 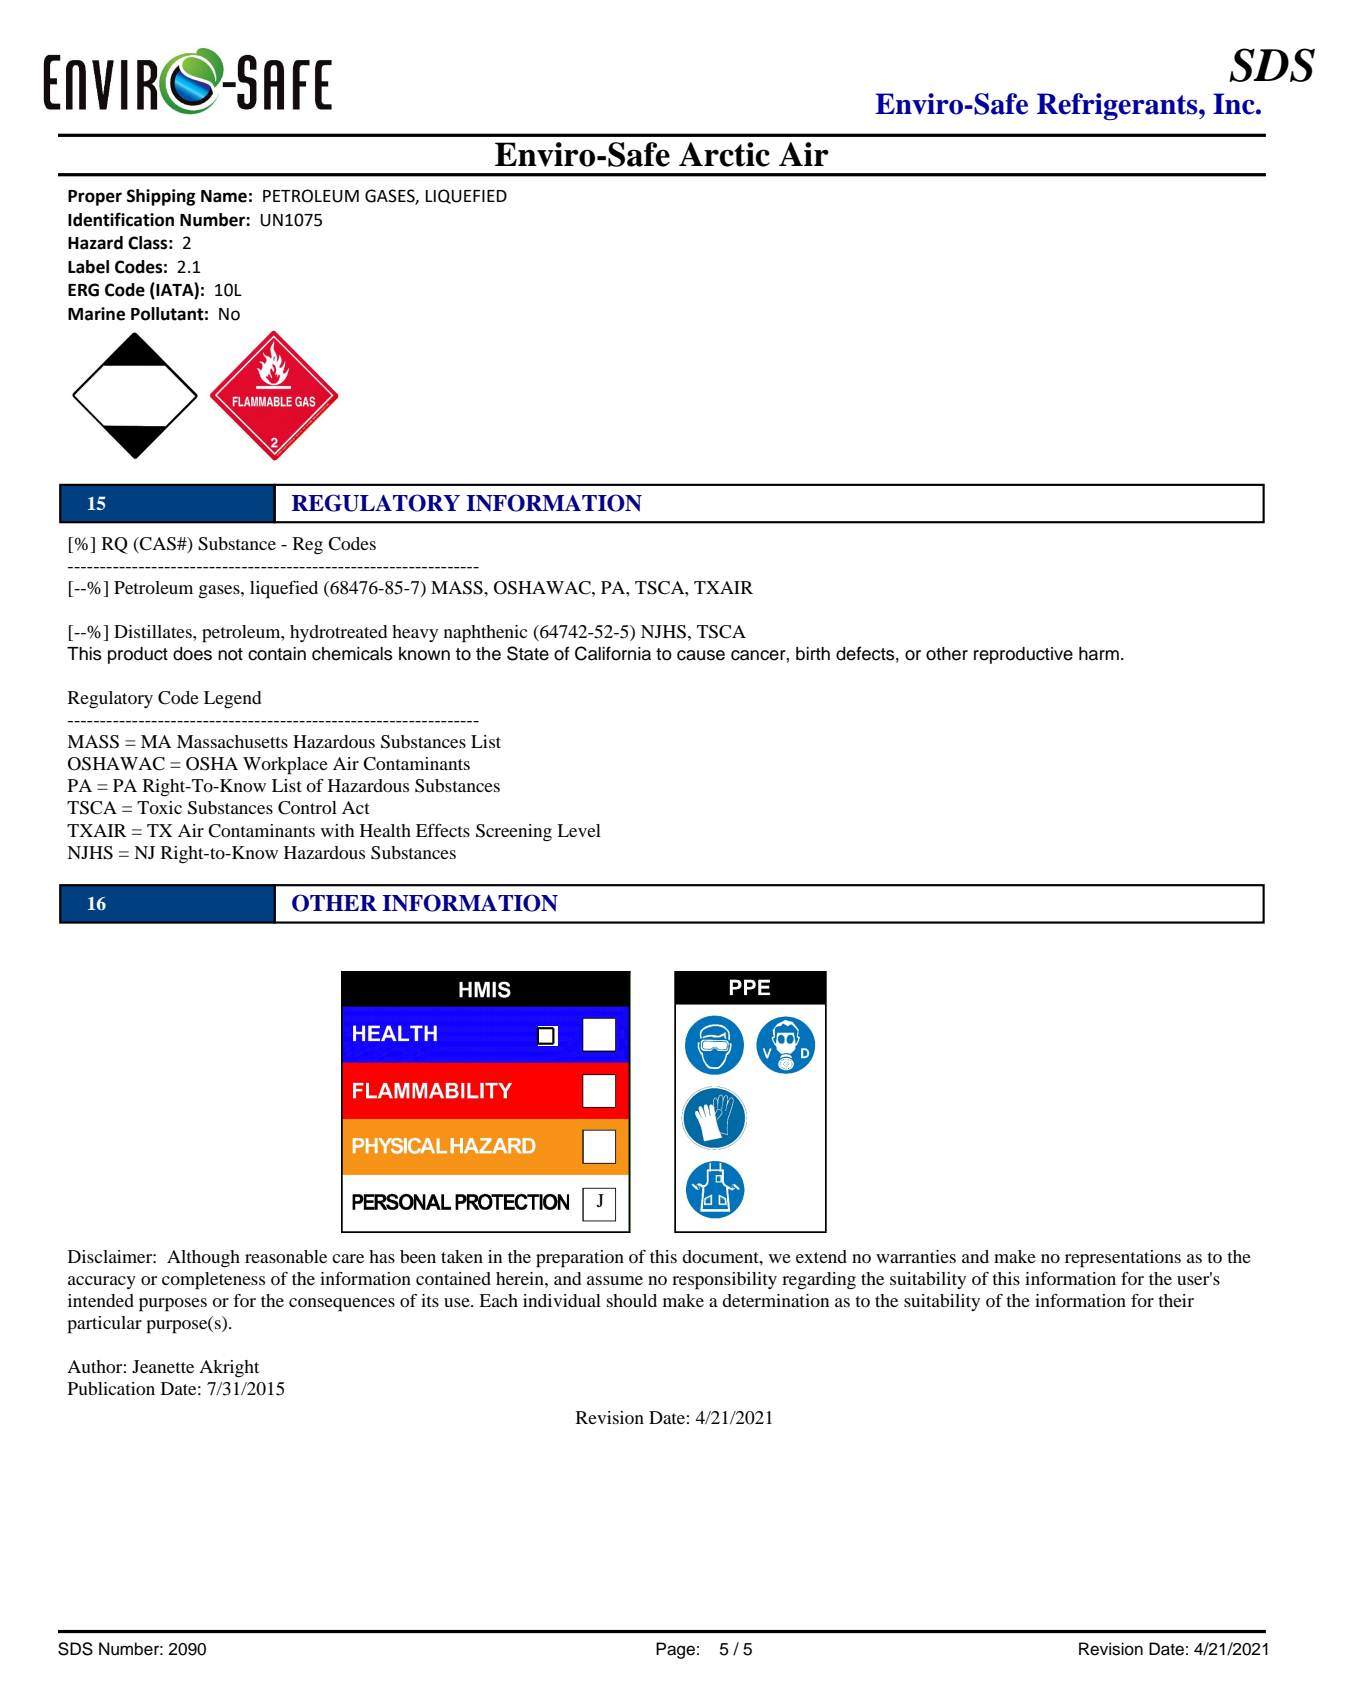 What do you see at coordinates (111, 1388) in the screenshot?
I see `Publication` at bounding box center [111, 1388].
